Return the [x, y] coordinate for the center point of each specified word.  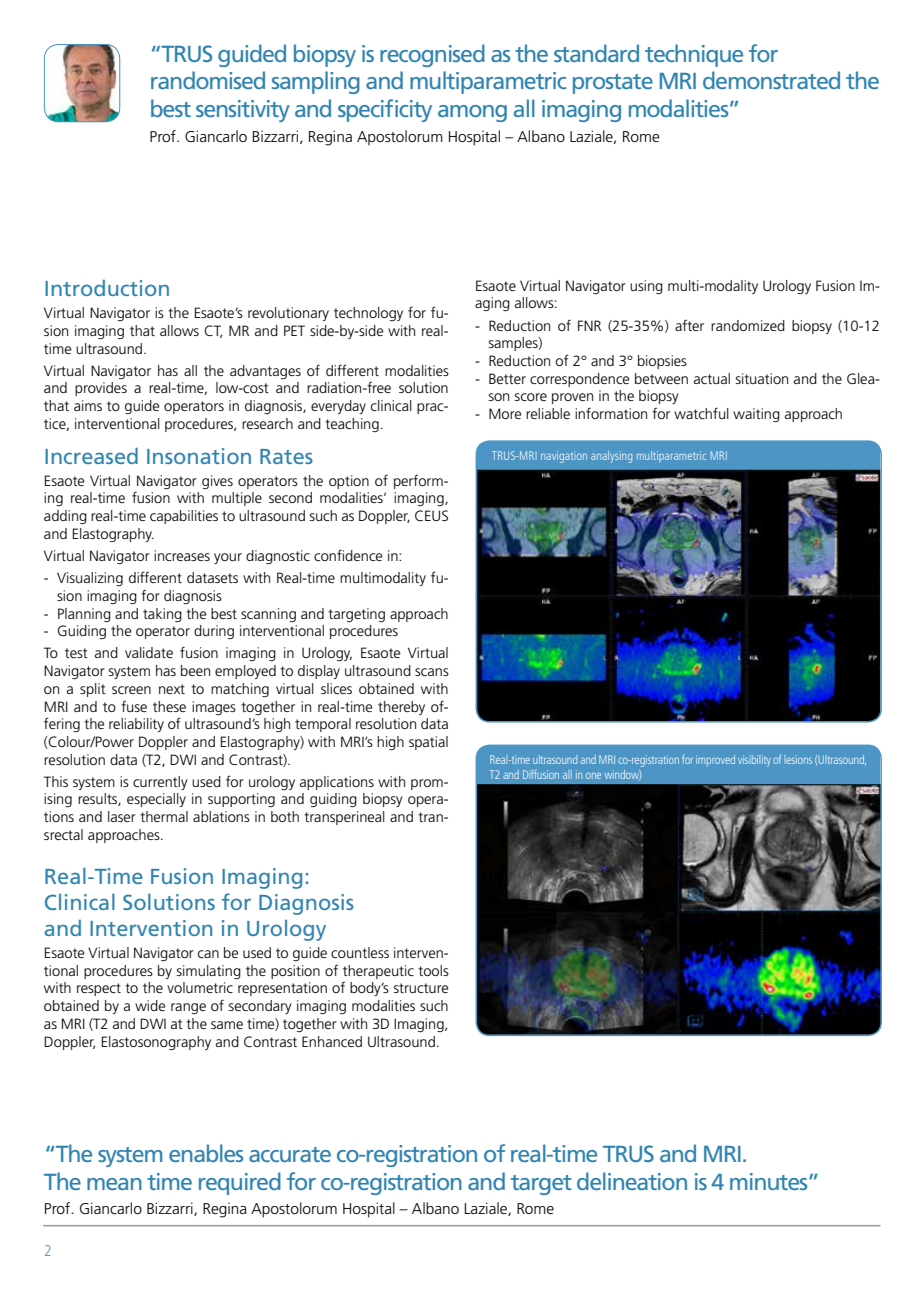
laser [122, 816]
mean [114, 1184]
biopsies [662, 362]
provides [101, 389]
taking [162, 615]
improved [715, 760]
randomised [208, 80]
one [593, 776]
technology [368, 314]
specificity [385, 110]
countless [360, 952]
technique [694, 55]
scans [432, 672]
